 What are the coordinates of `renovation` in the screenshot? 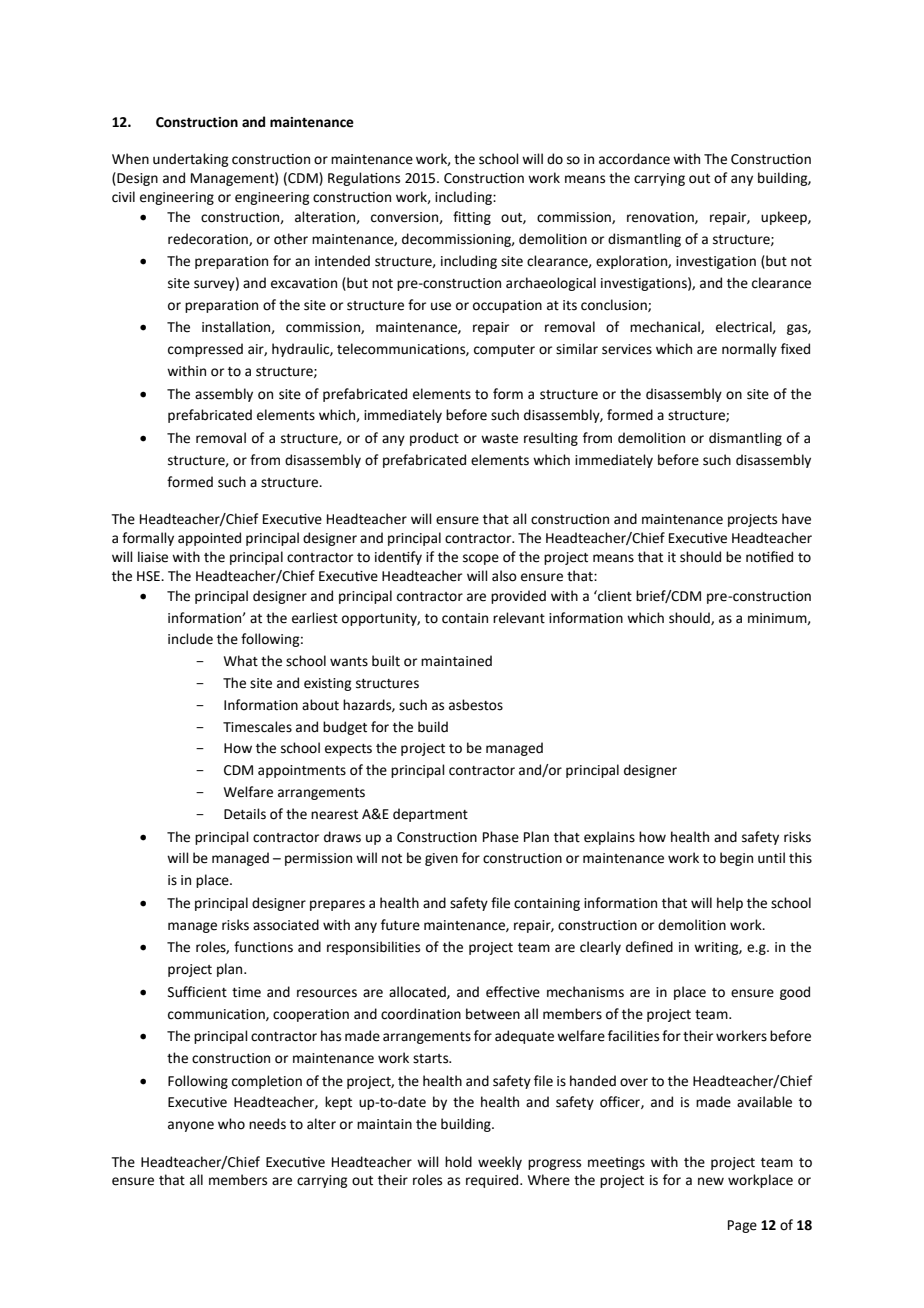 It's located at (661, 218).
